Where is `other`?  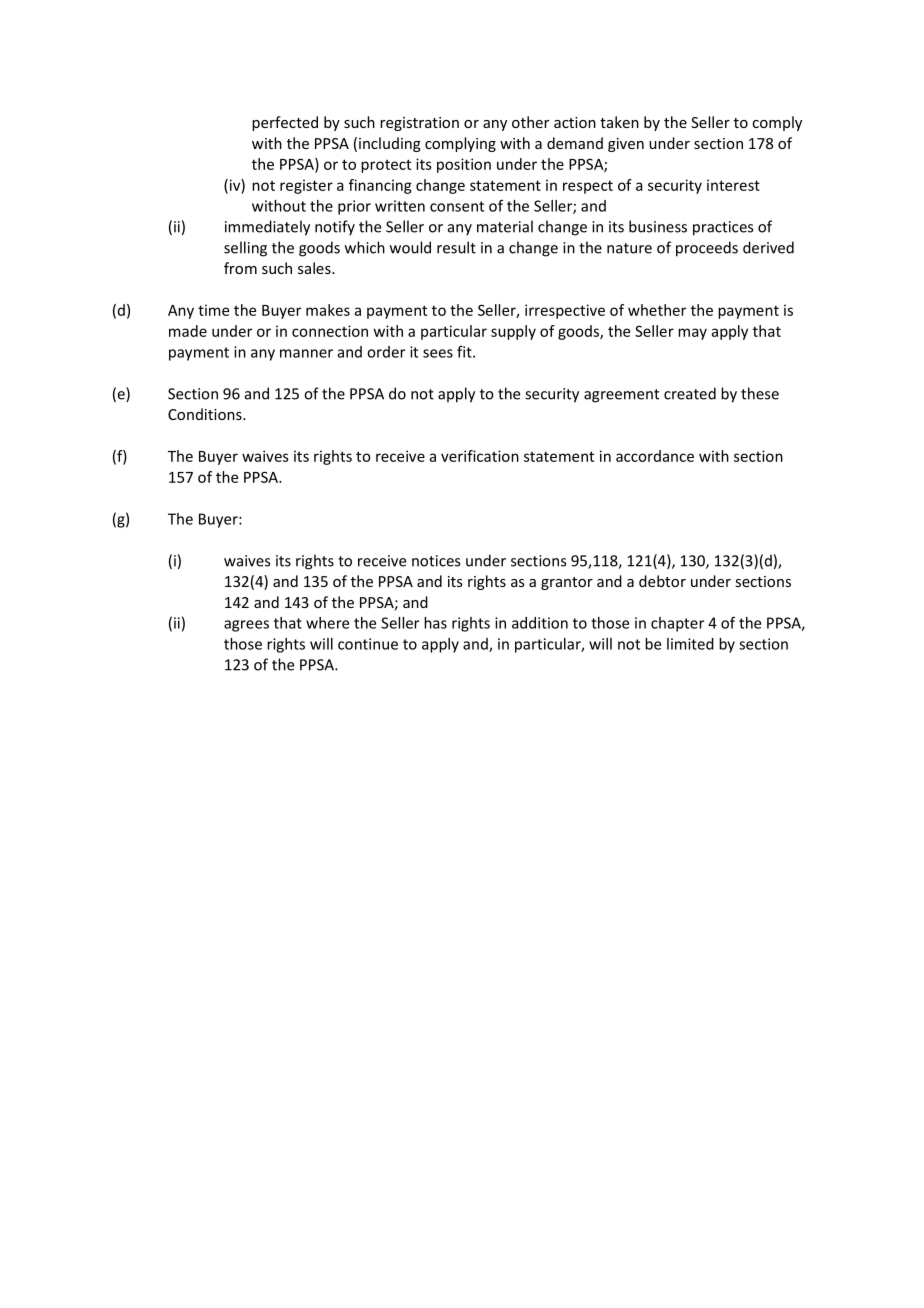
other is located at coordinates (530, 122).
